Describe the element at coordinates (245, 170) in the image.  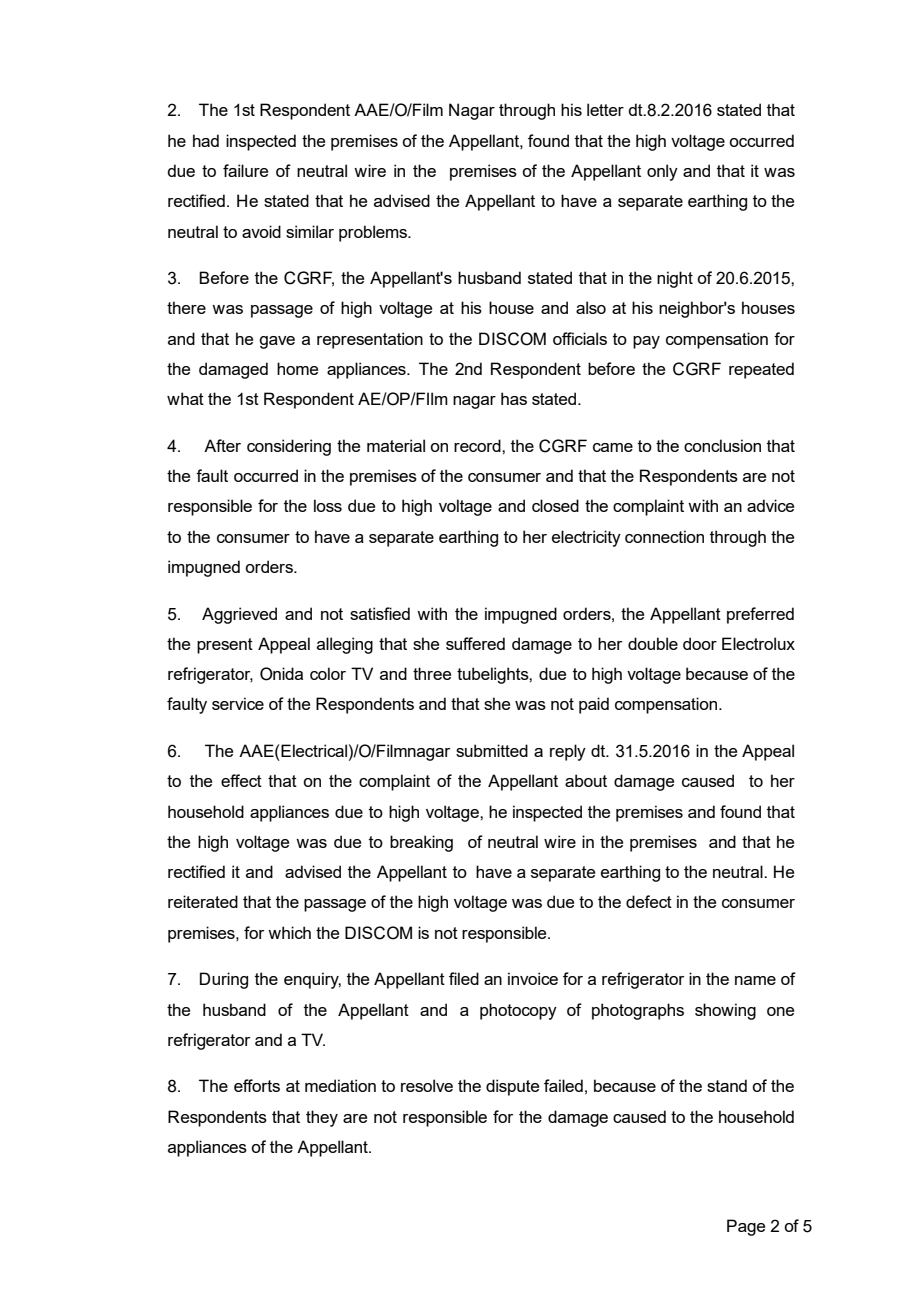
I see `failure` at that location.
